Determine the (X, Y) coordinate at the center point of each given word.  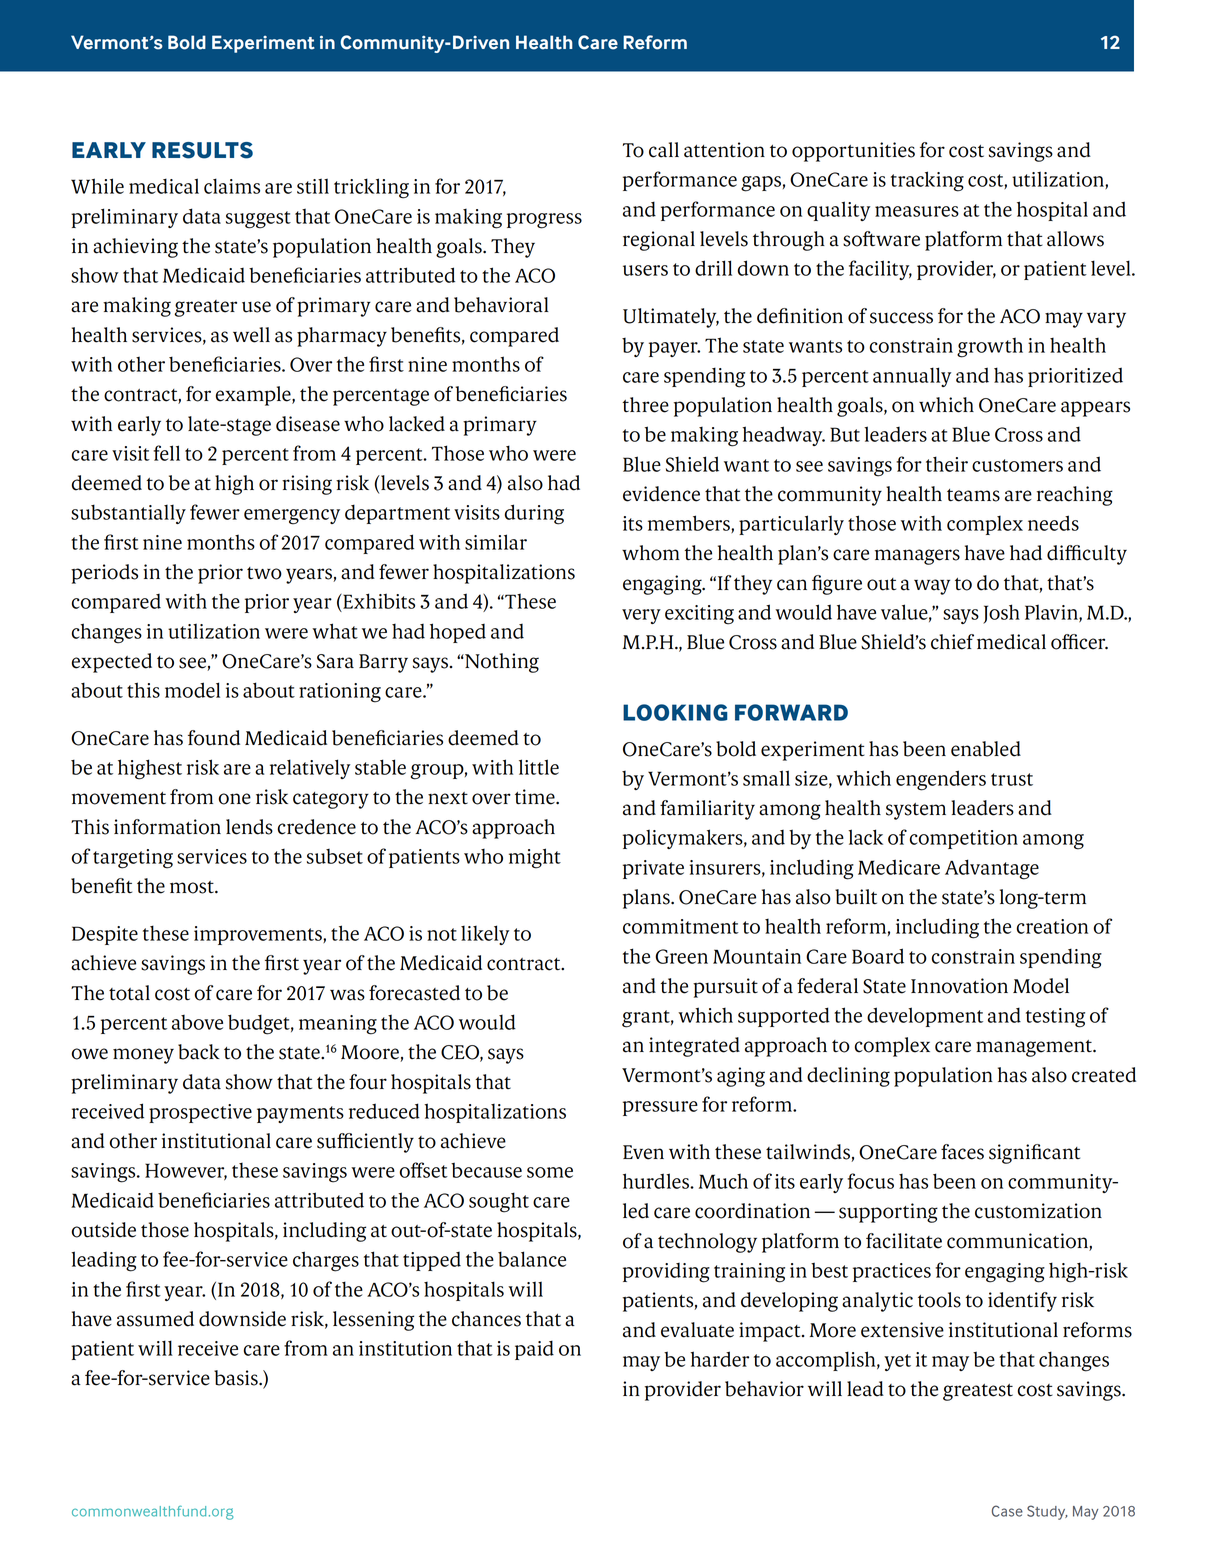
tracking (927, 181)
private (653, 869)
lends (249, 827)
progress (544, 221)
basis (237, 1378)
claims (232, 186)
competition (964, 839)
